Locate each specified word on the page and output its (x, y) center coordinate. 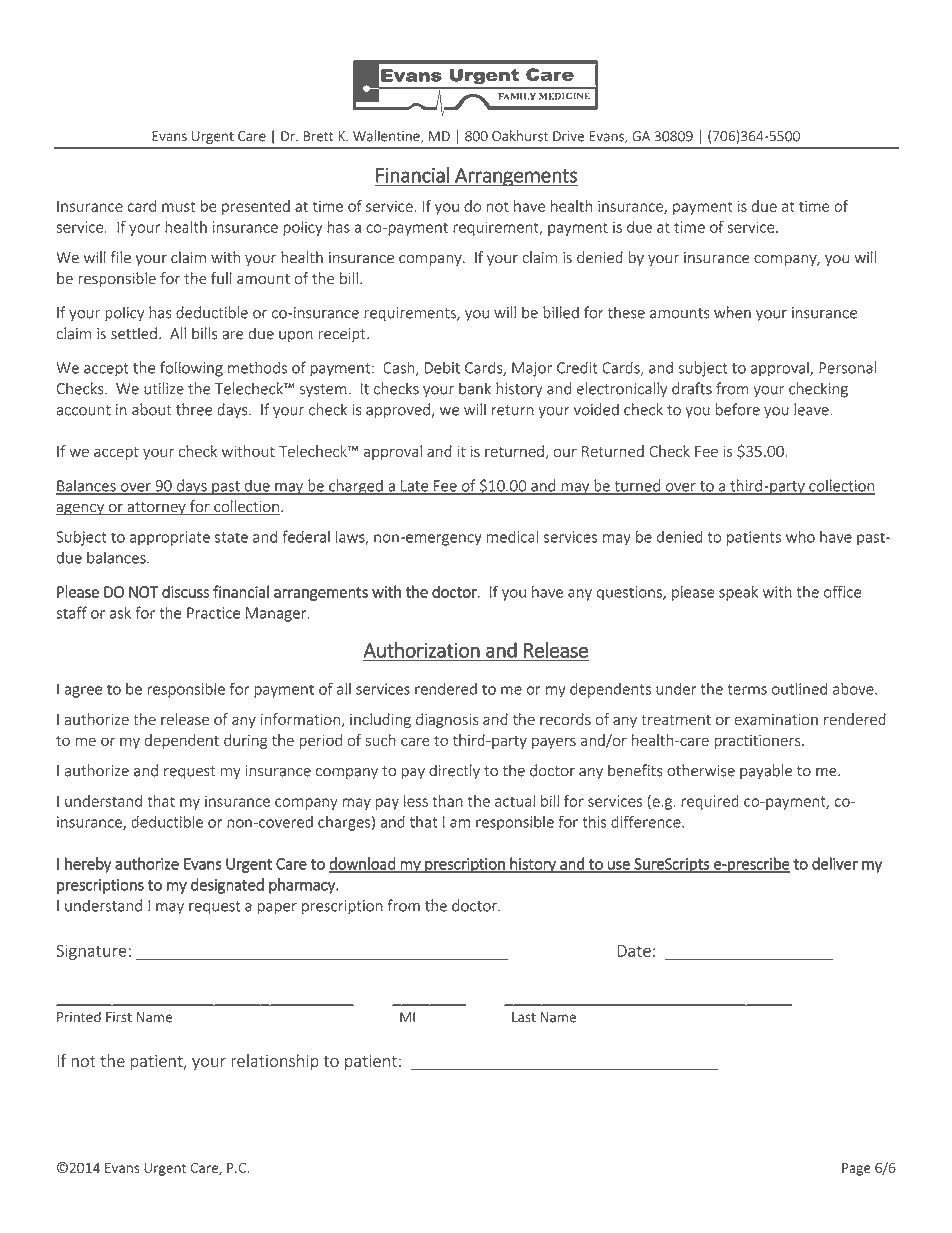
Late (415, 487)
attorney (156, 509)
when (732, 312)
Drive (568, 136)
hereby (88, 865)
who (800, 536)
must (178, 206)
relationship (275, 1062)
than (447, 801)
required (710, 802)
